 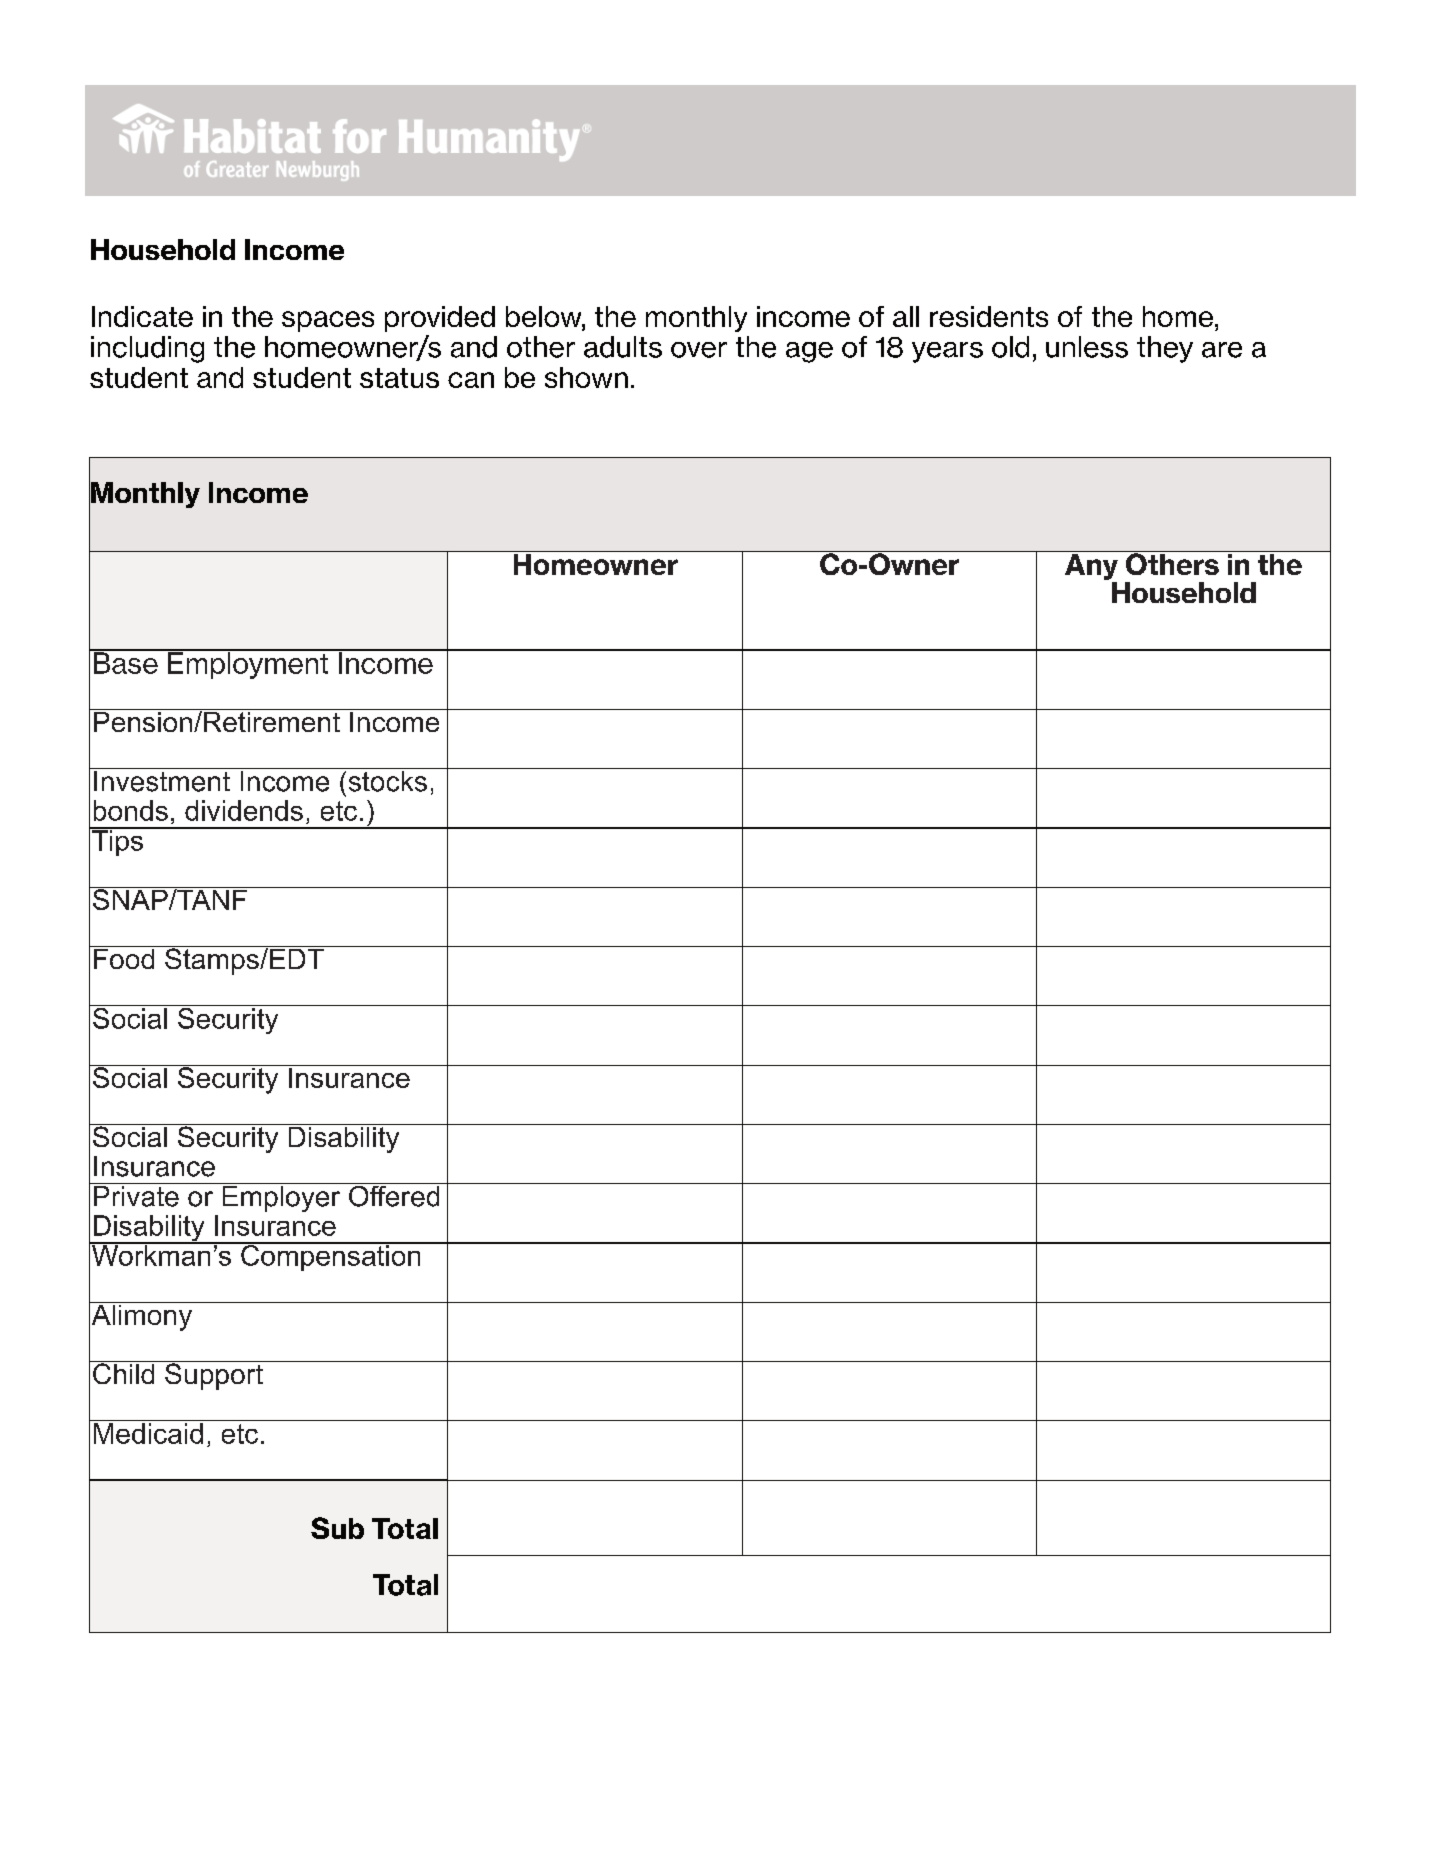 I want to click on unless, so click(x=1087, y=347).
